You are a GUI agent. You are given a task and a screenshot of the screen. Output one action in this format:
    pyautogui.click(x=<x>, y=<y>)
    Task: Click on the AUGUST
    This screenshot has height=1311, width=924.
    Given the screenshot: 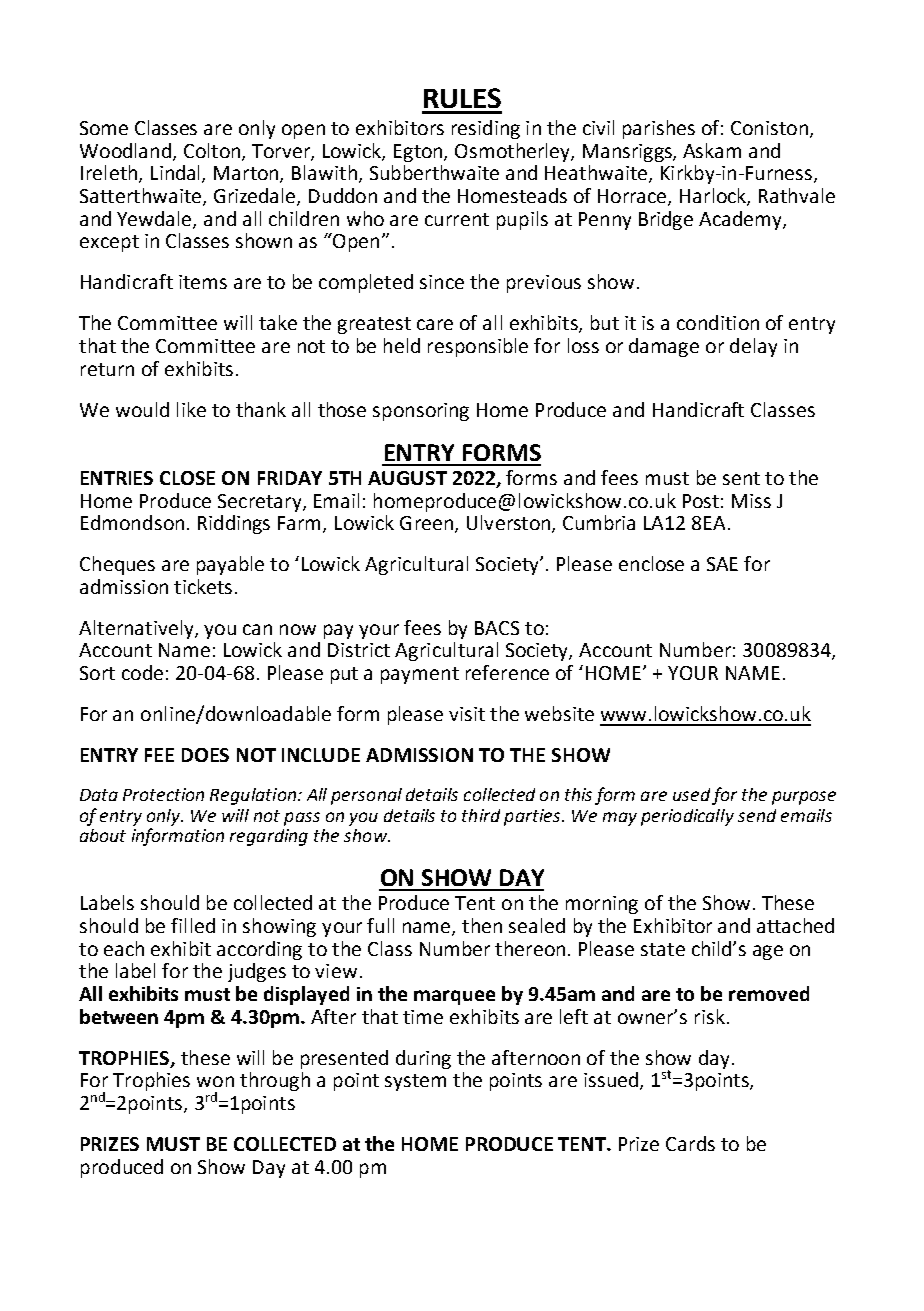 What is the action you would take?
    pyautogui.click(x=407, y=478)
